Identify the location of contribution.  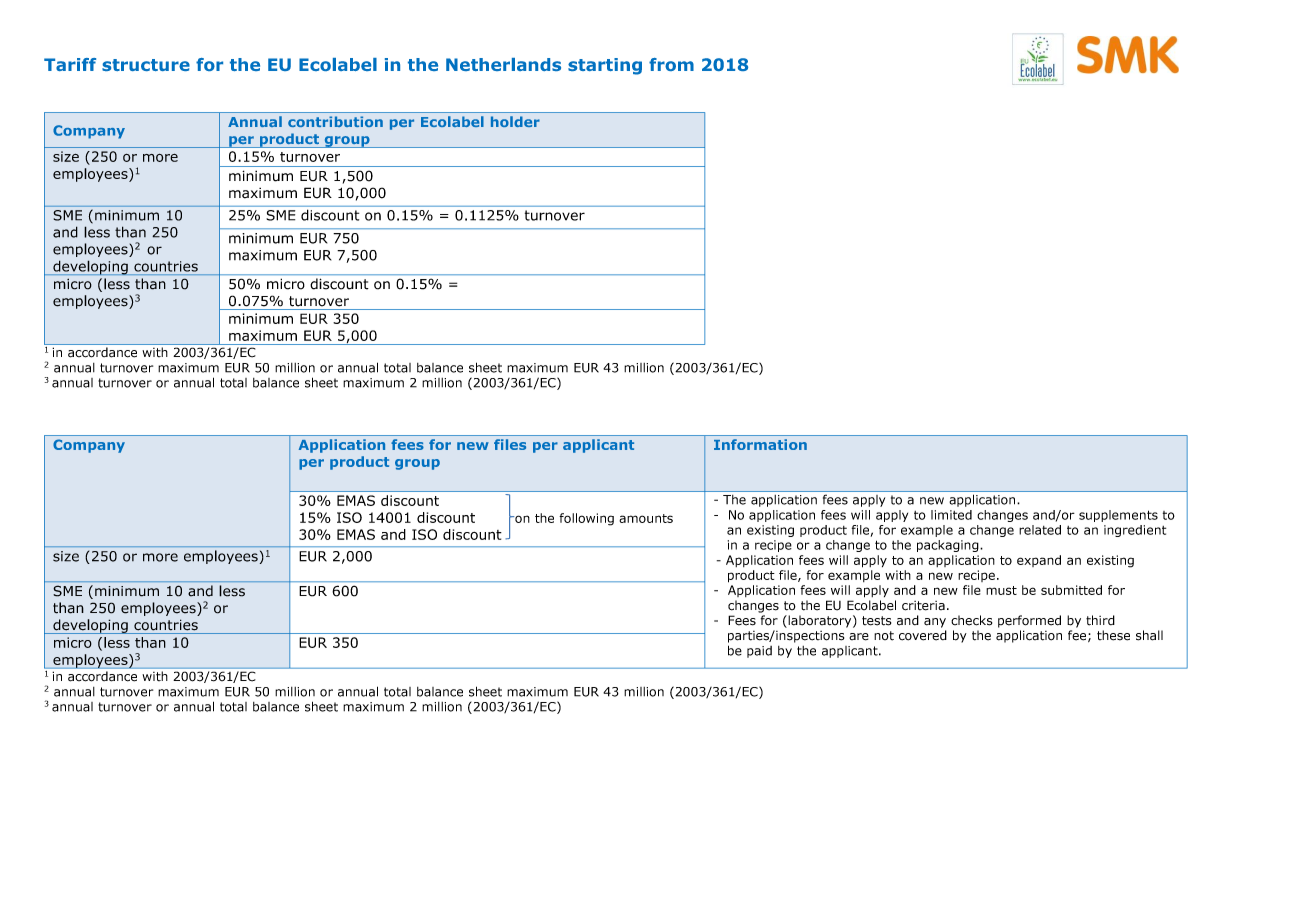
(335, 121).
